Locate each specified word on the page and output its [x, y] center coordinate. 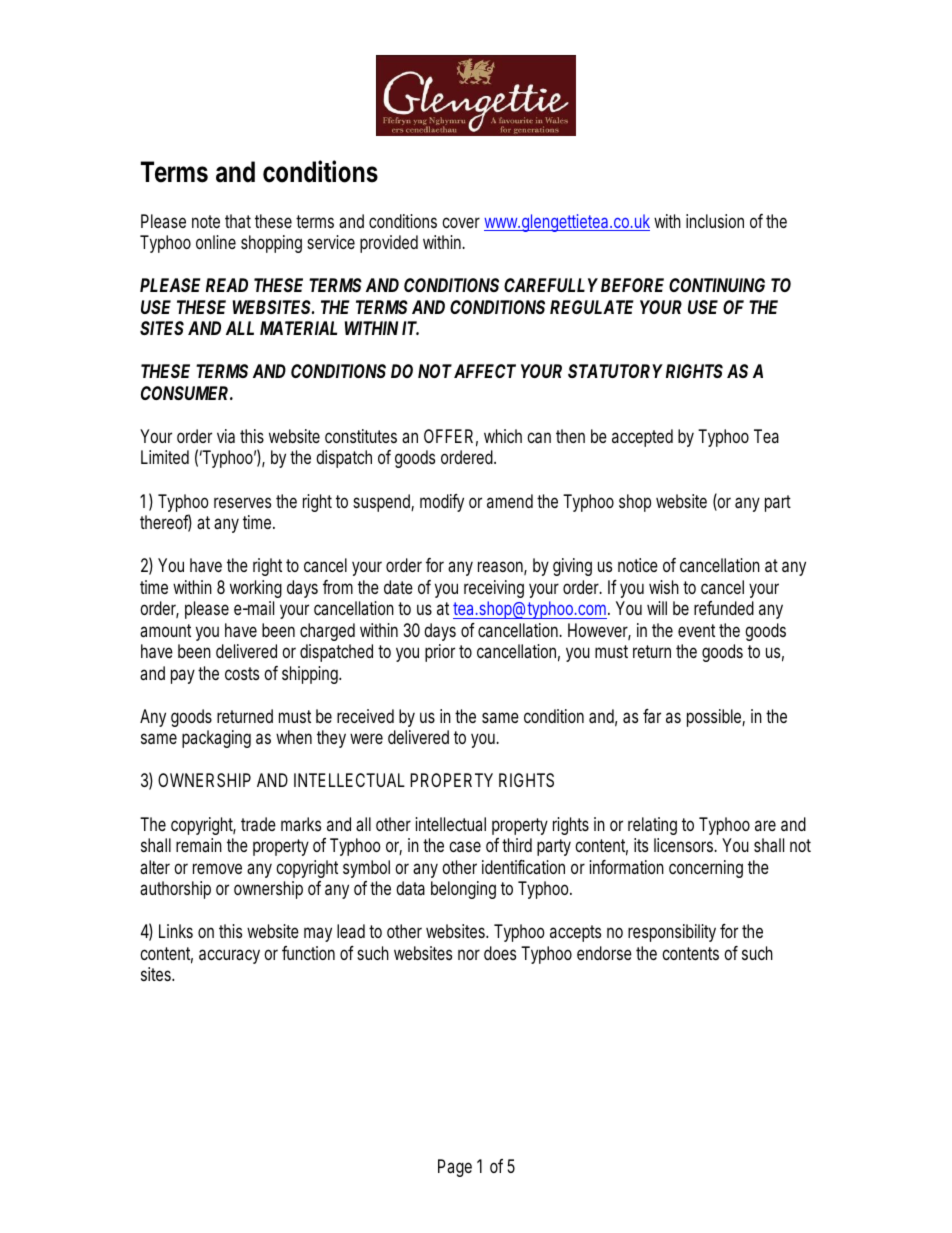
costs [242, 673]
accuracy [229, 956]
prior [440, 653]
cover [461, 222]
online [216, 242]
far [652, 716]
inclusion [715, 221]
